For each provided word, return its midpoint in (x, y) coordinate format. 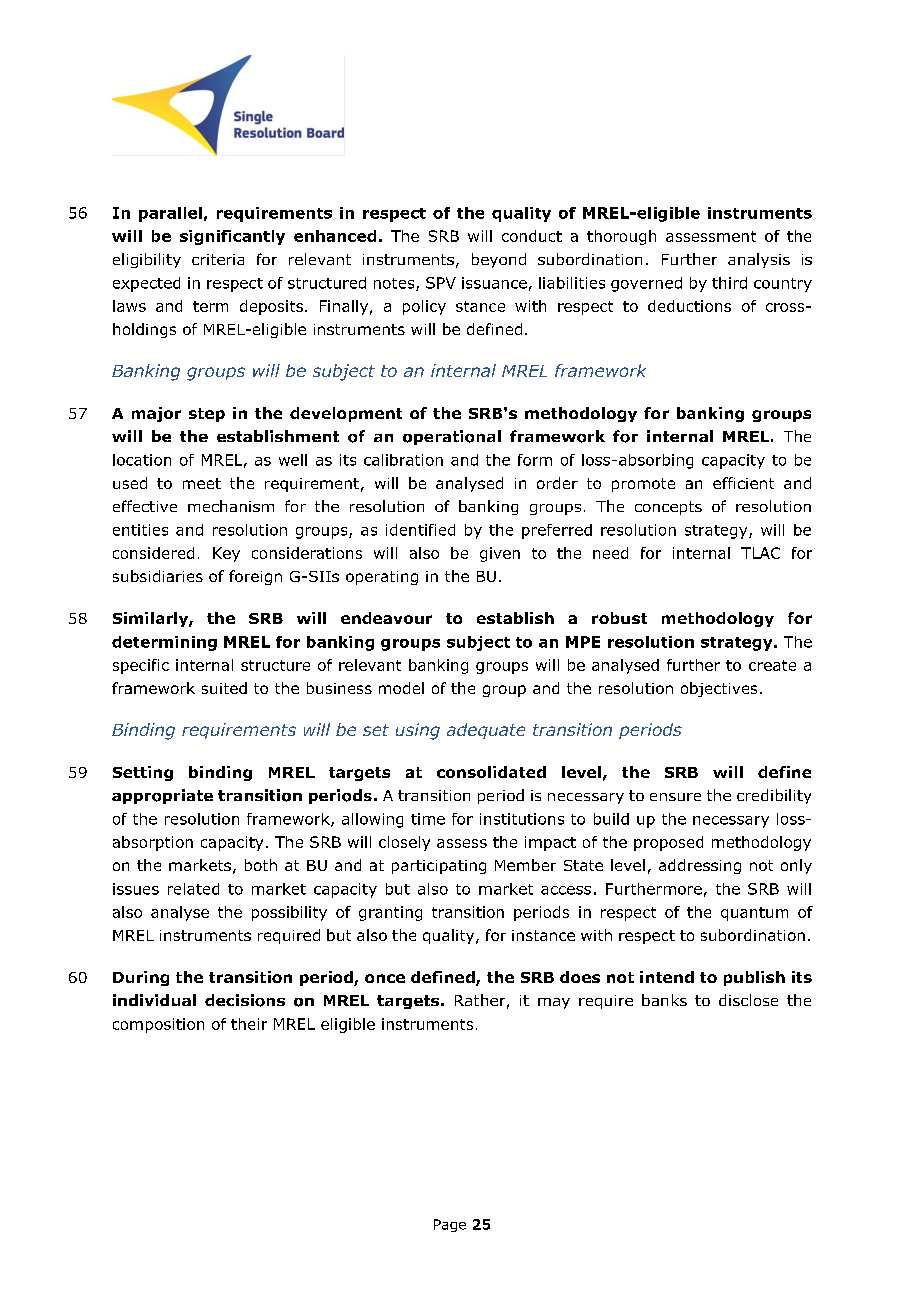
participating (439, 867)
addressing (700, 866)
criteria (218, 259)
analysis (759, 260)
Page (450, 1225)
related (193, 889)
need (610, 553)
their (249, 1024)
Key (226, 554)
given (500, 554)
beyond (499, 260)
